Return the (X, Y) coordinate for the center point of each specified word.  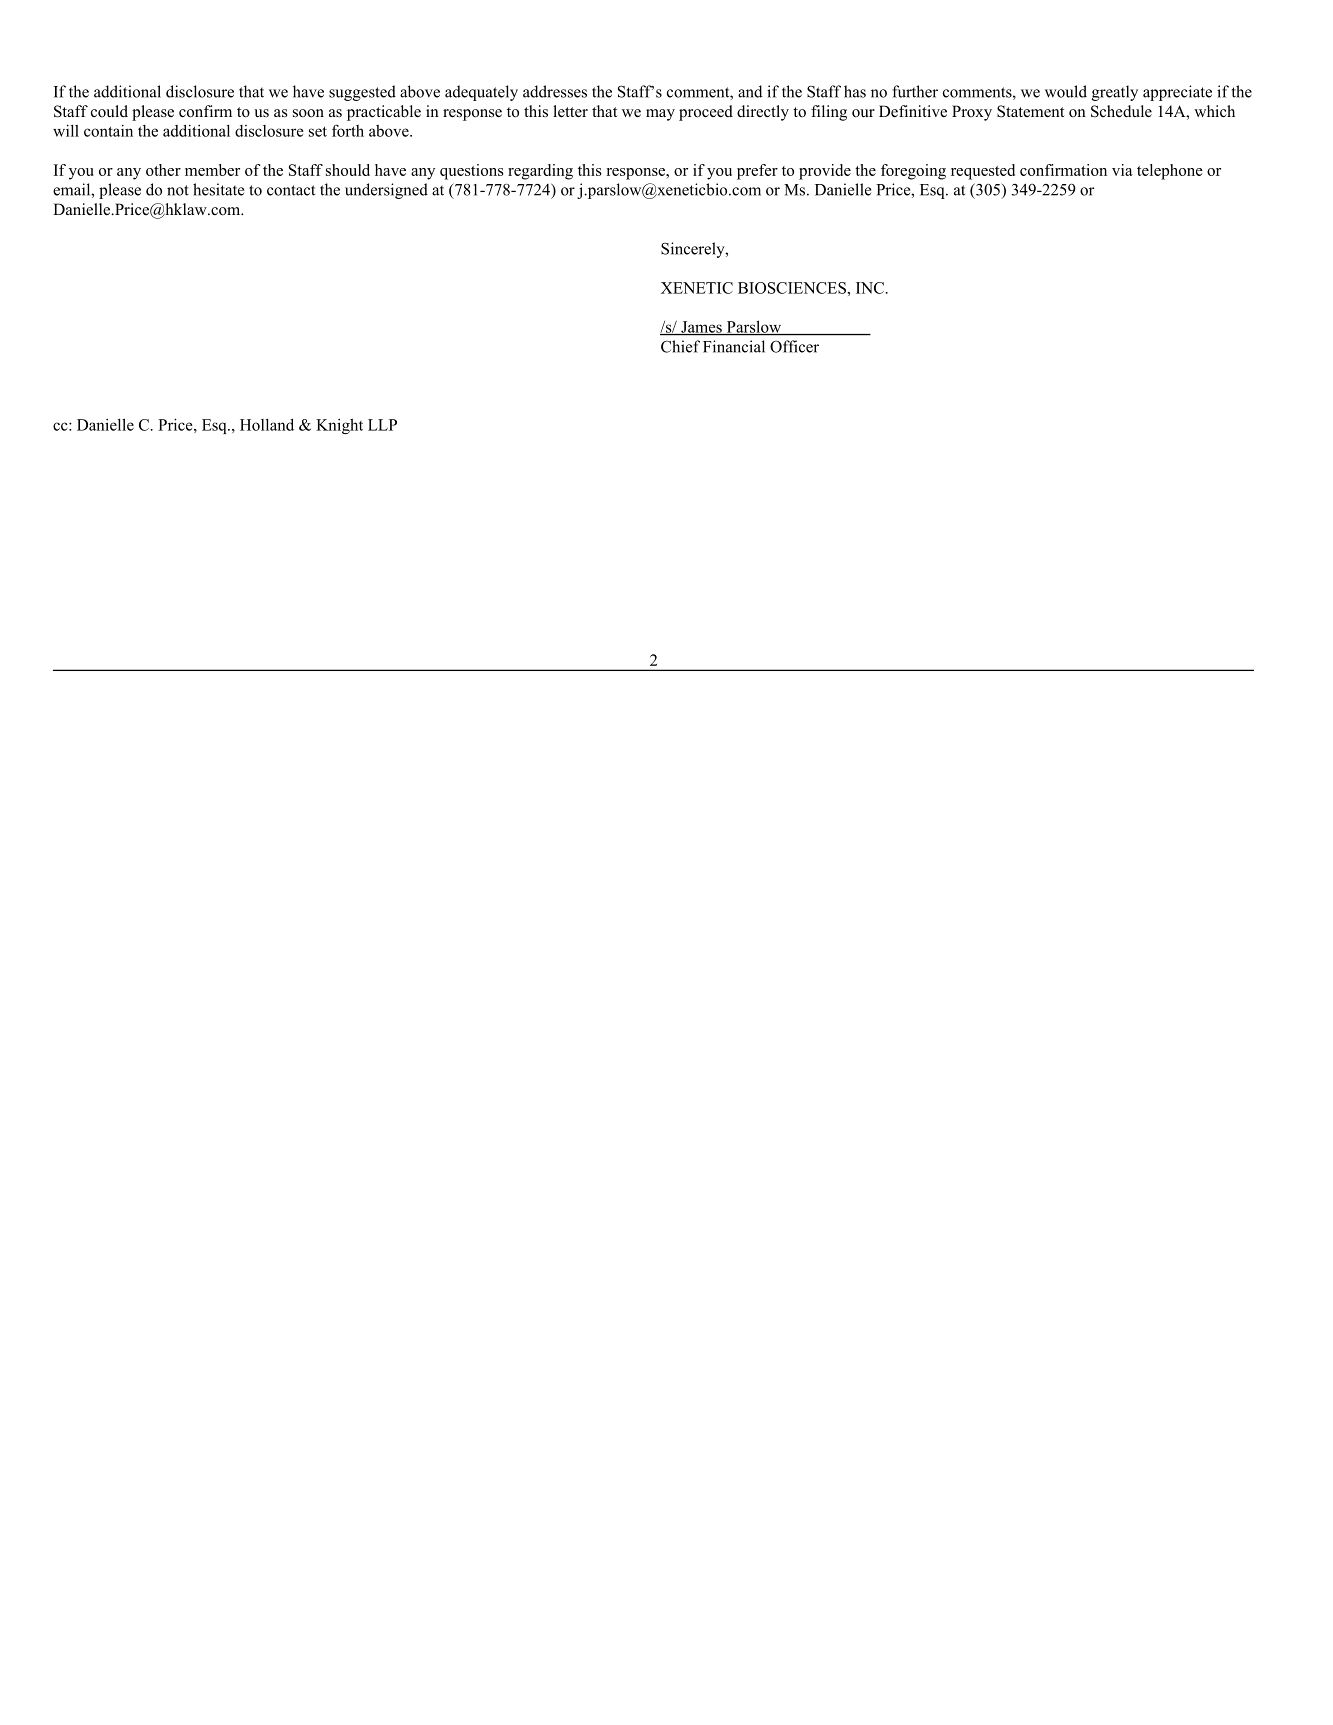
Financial (734, 346)
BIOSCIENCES (793, 288)
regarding (540, 172)
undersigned (386, 191)
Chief (680, 346)
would (1066, 91)
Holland (267, 424)
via (1122, 170)
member (212, 170)
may (660, 115)
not (178, 190)
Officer (794, 346)
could (109, 111)
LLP (382, 425)
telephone (1170, 172)
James (701, 328)
